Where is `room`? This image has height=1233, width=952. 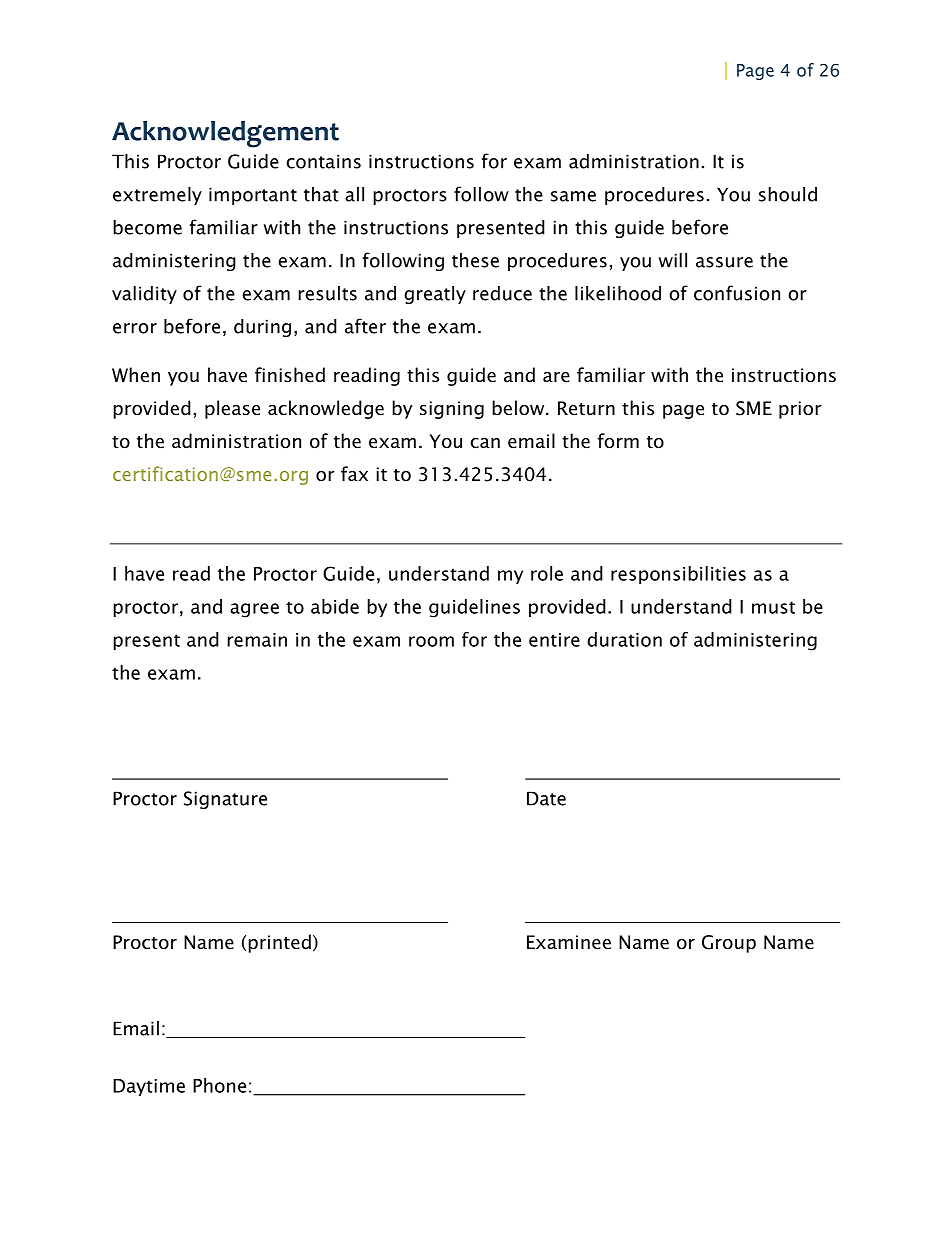 room is located at coordinates (431, 641).
